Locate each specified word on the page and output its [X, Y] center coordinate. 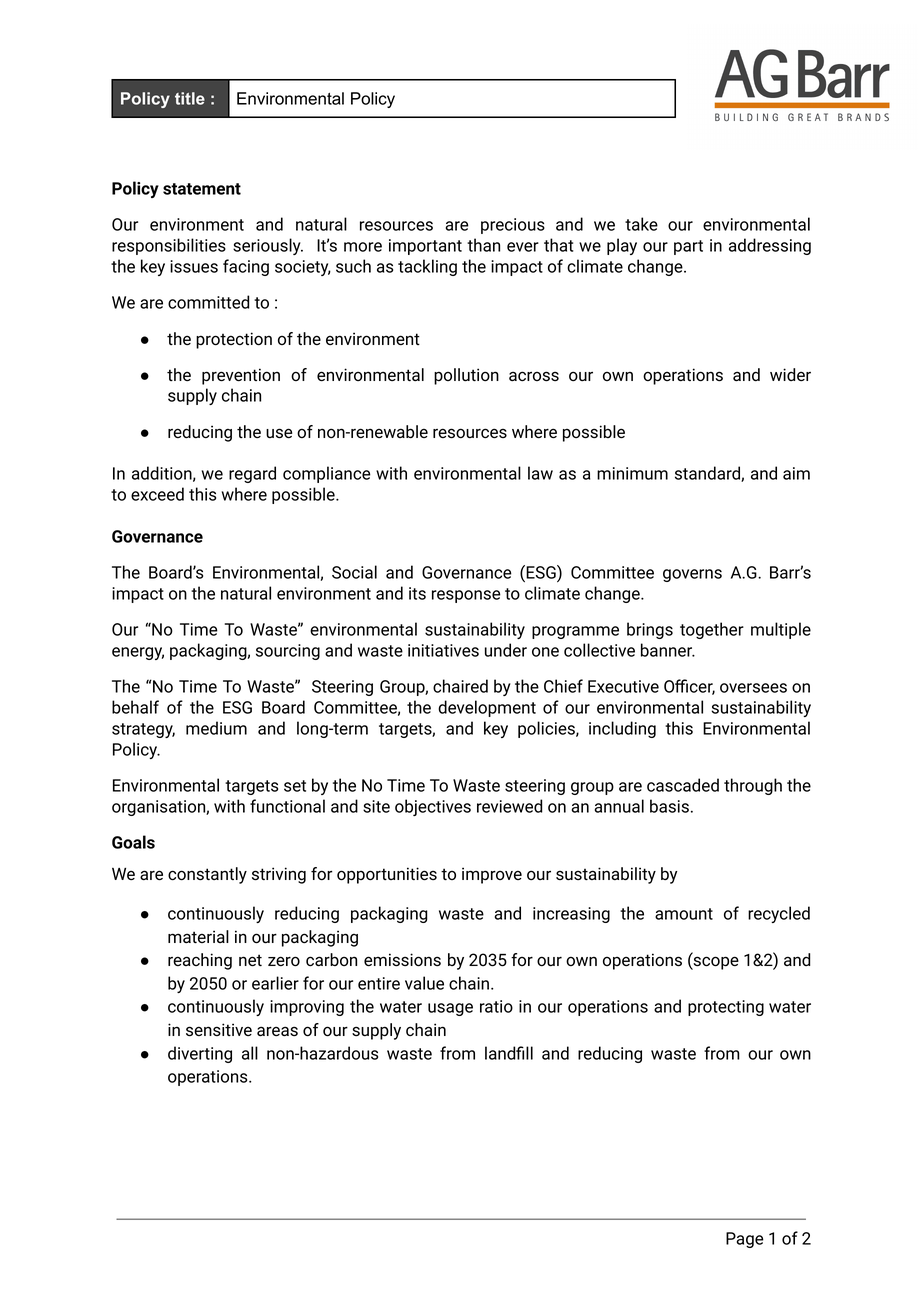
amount [684, 914]
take [641, 224]
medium [216, 728]
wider [790, 374]
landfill [509, 1053]
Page [745, 1240]
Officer [689, 687]
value [424, 983]
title [190, 98]
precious [513, 226]
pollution [466, 376]
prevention [241, 376]
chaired [460, 686]
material [198, 936]
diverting [200, 1054]
